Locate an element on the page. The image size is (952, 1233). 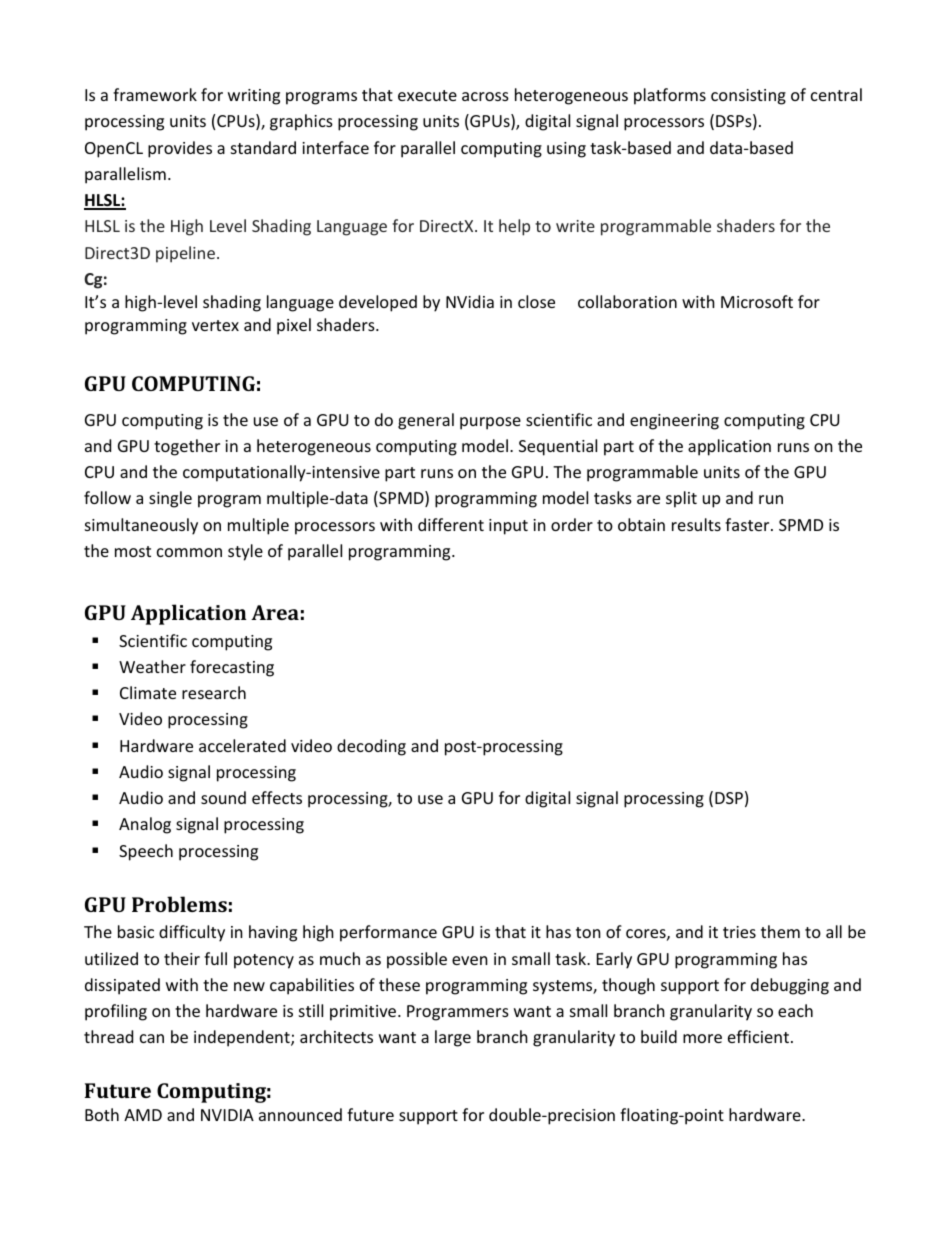
provides is located at coordinates (180, 149).
